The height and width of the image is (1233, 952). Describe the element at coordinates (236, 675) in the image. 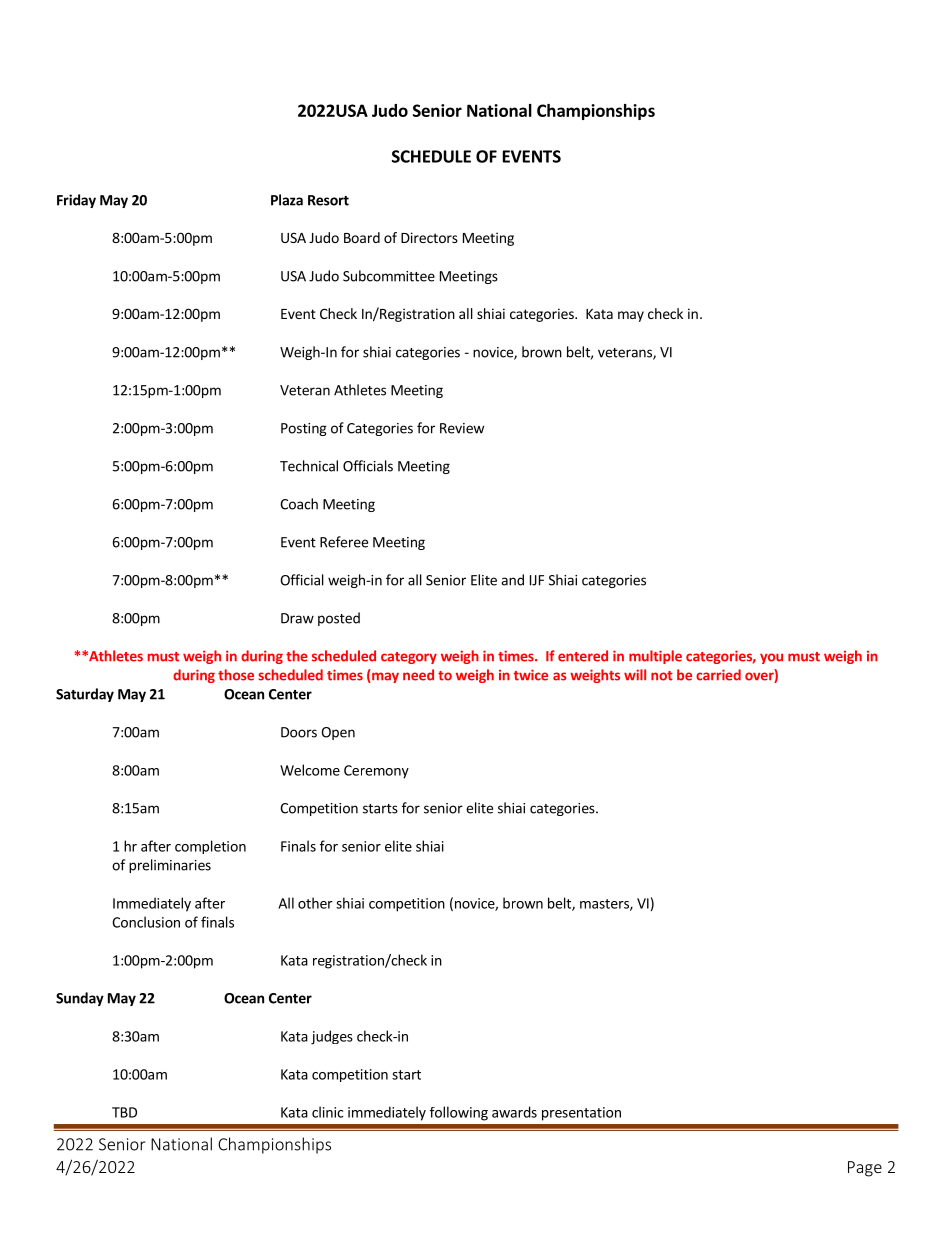

I see `those` at that location.
